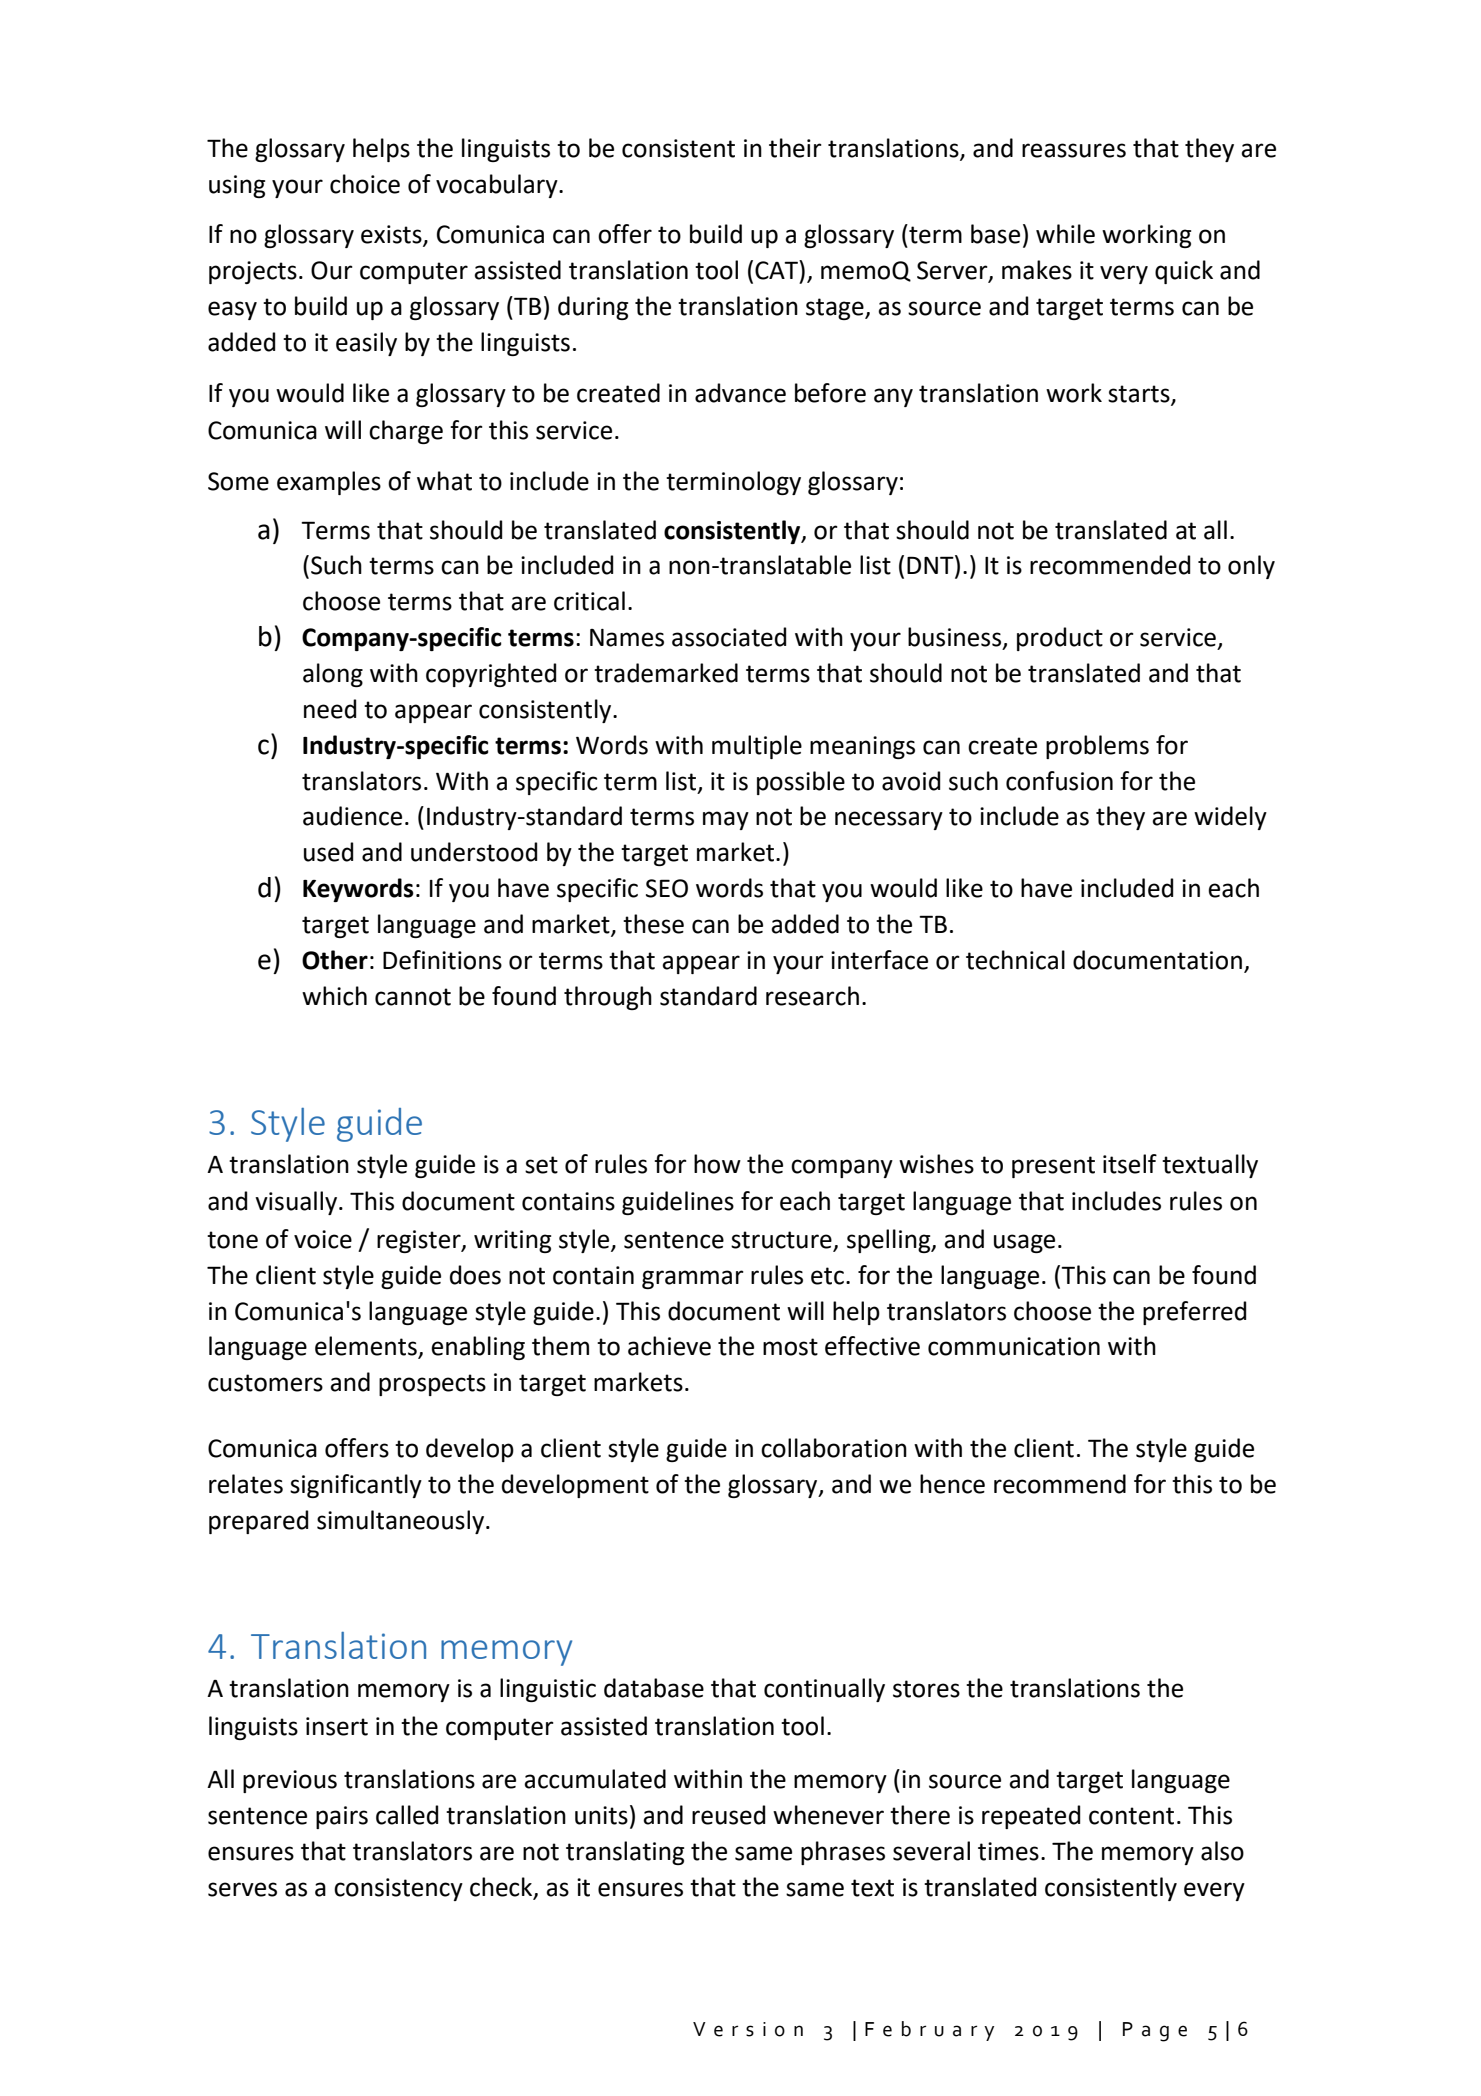  Describe the element at coordinates (795, 148) in the screenshot. I see `their` at that location.
